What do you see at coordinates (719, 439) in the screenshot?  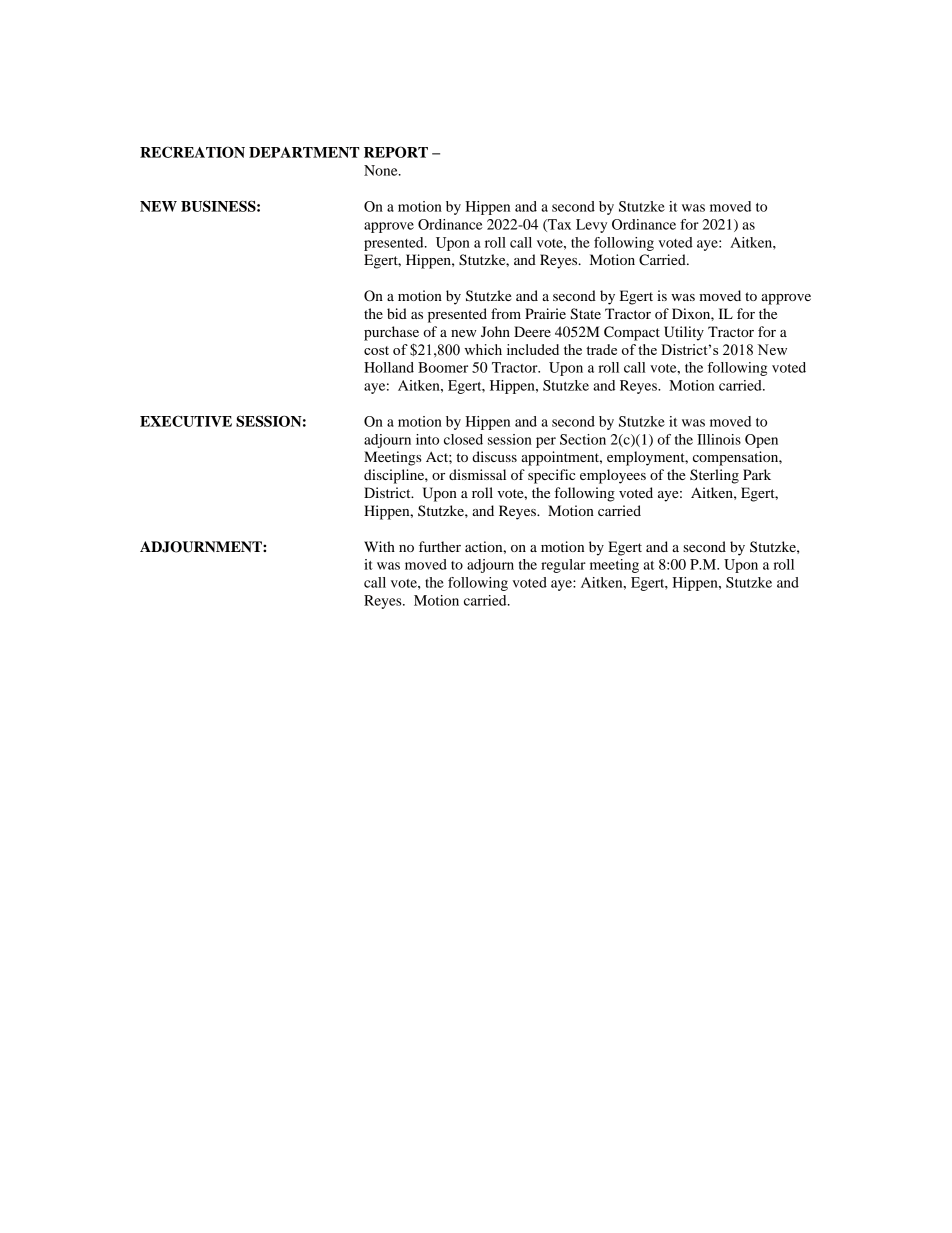 I see `Illinois` at bounding box center [719, 439].
